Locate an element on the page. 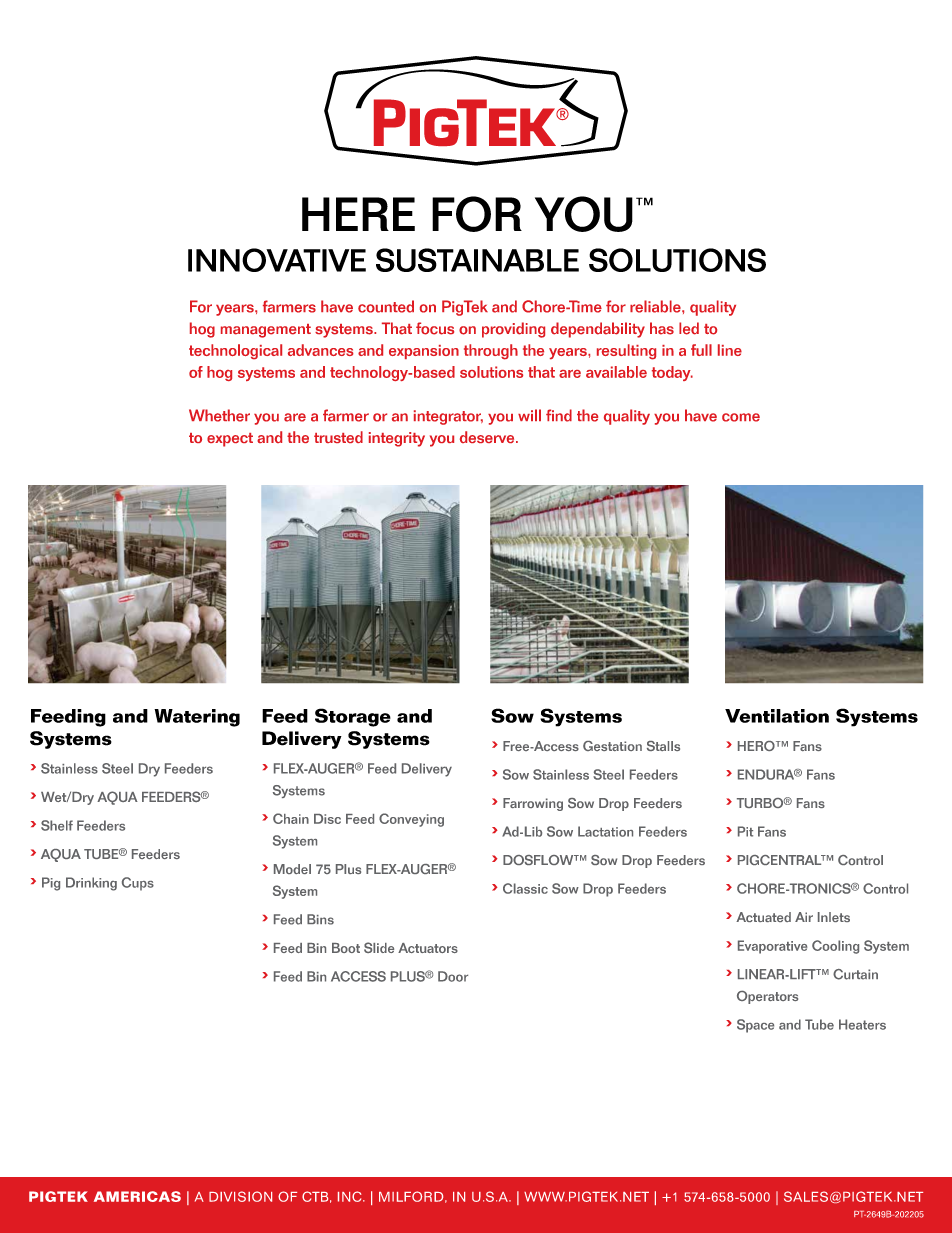  Conveying is located at coordinates (411, 820).
